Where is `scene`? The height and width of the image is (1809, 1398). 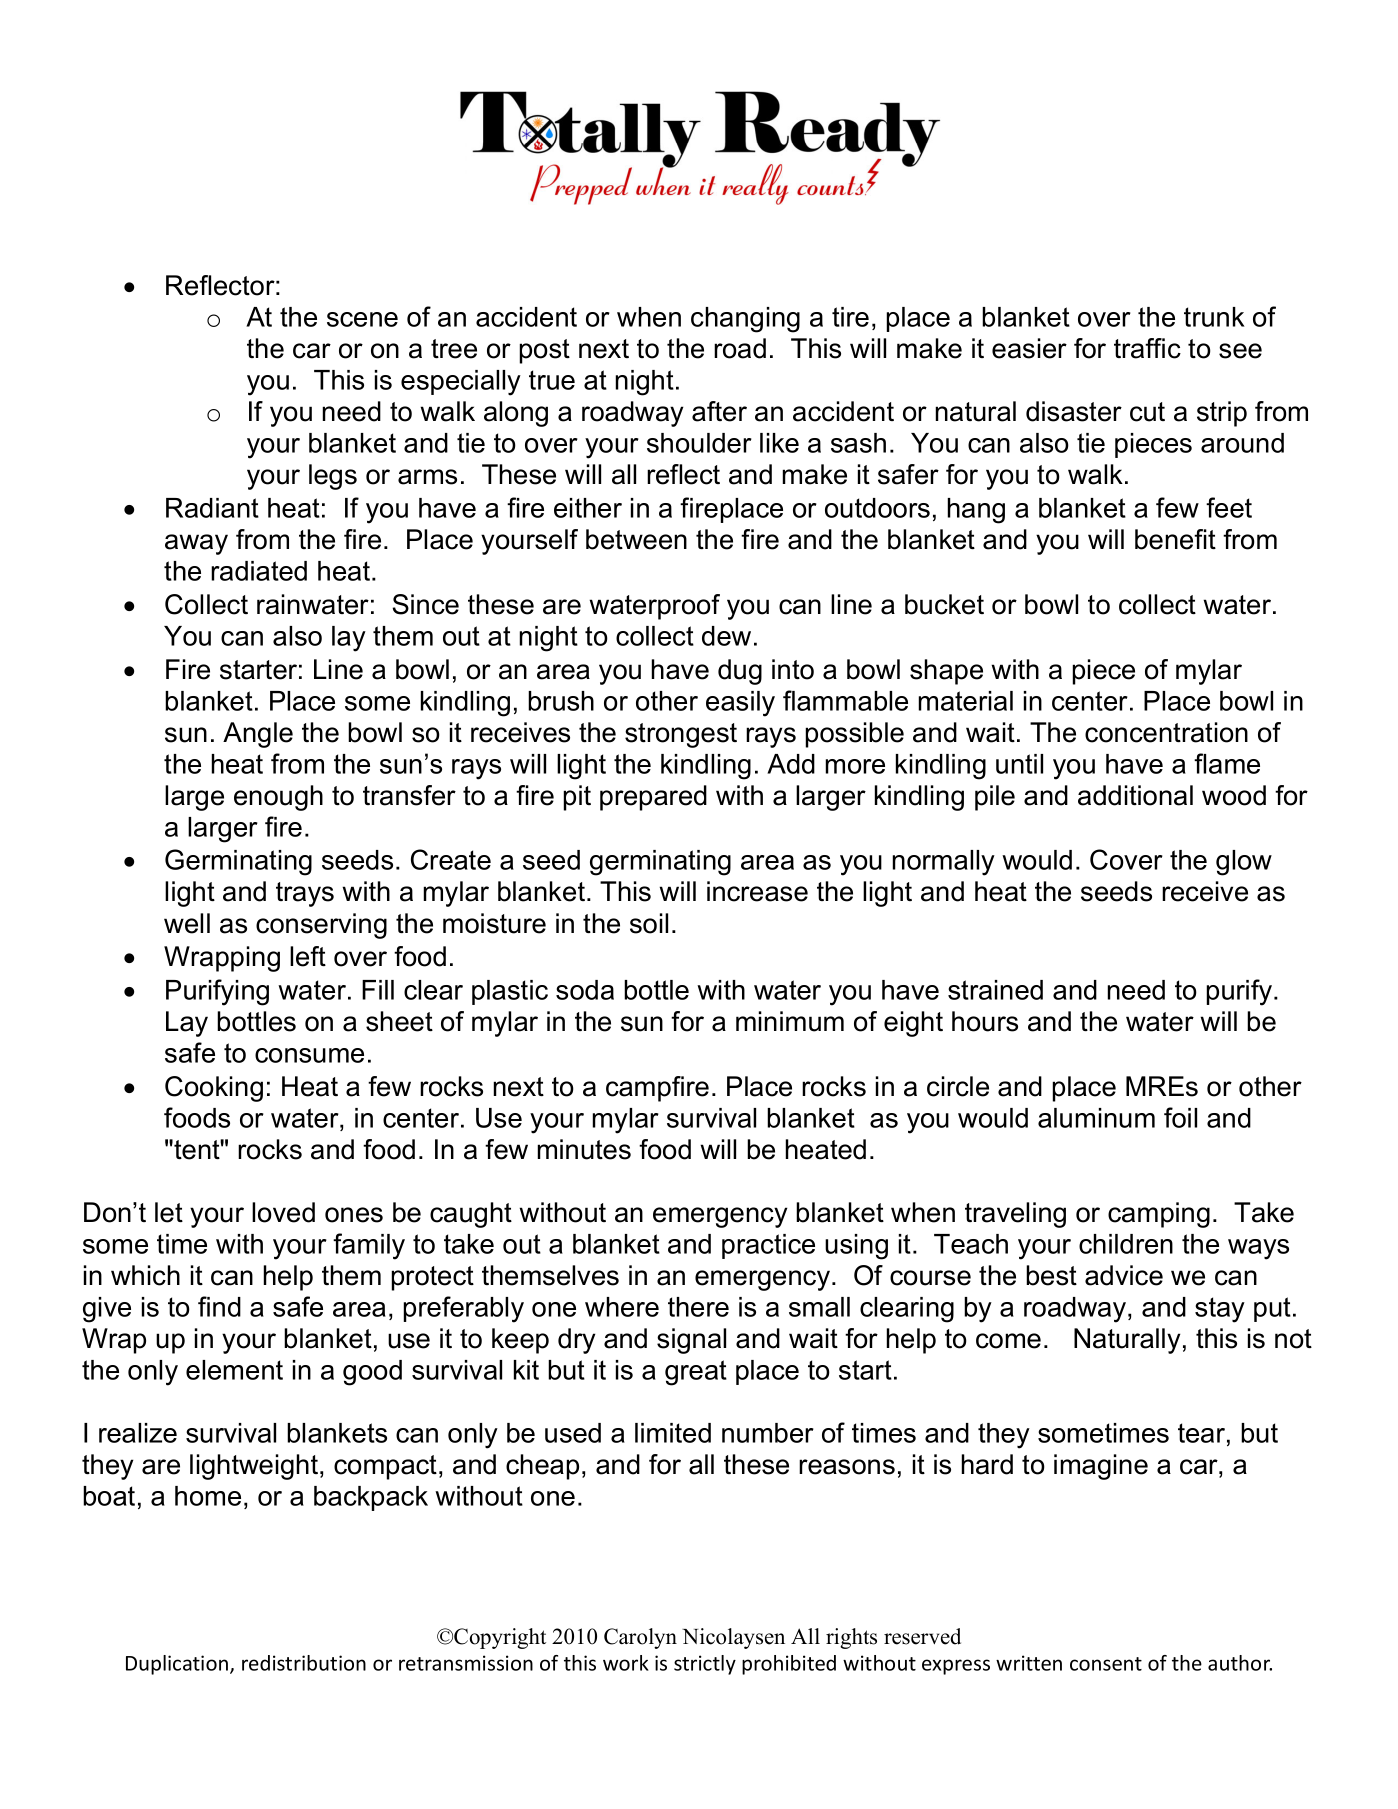
scene is located at coordinates (362, 319).
